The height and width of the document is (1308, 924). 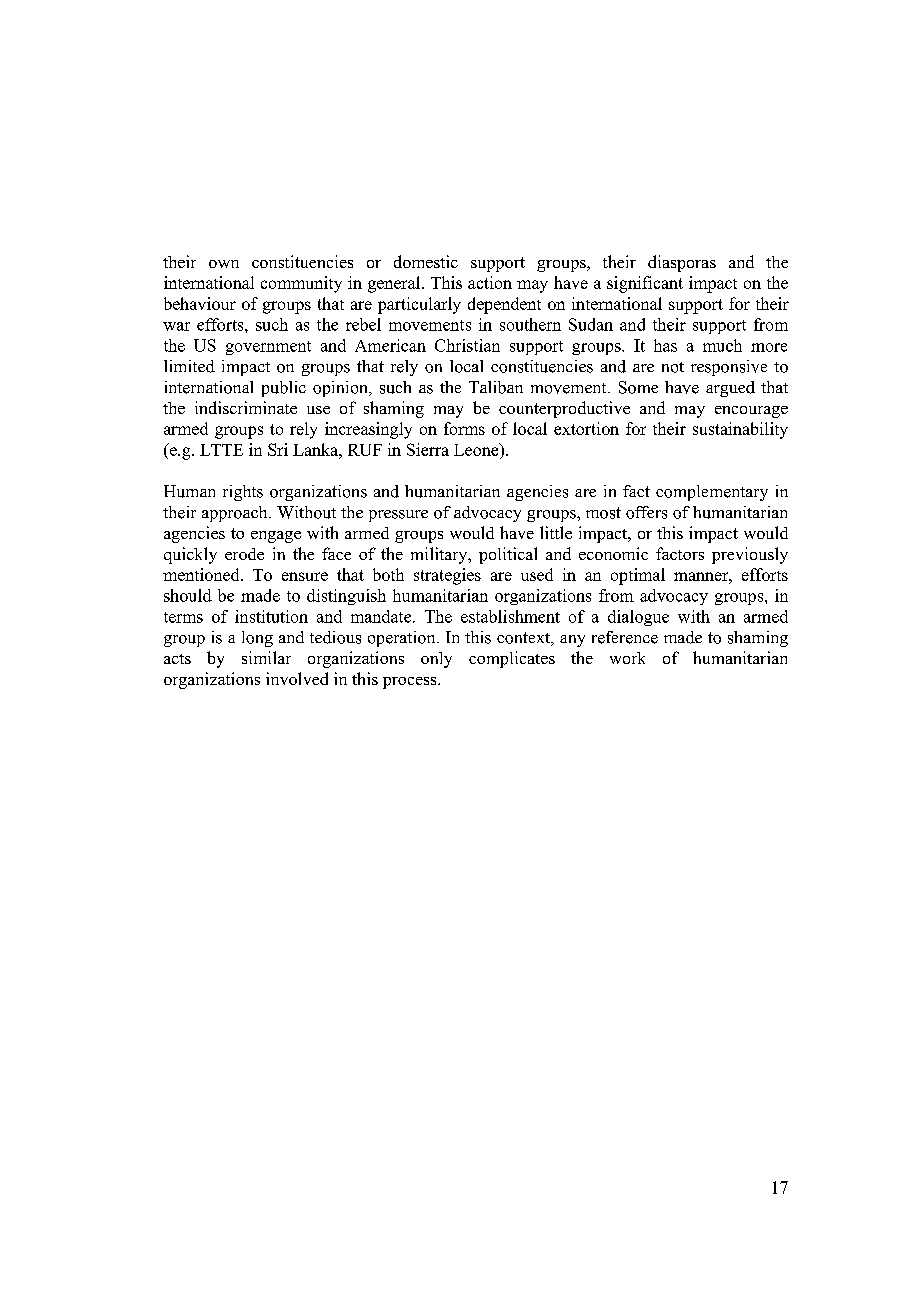 I want to click on Taliban, so click(x=496, y=387).
